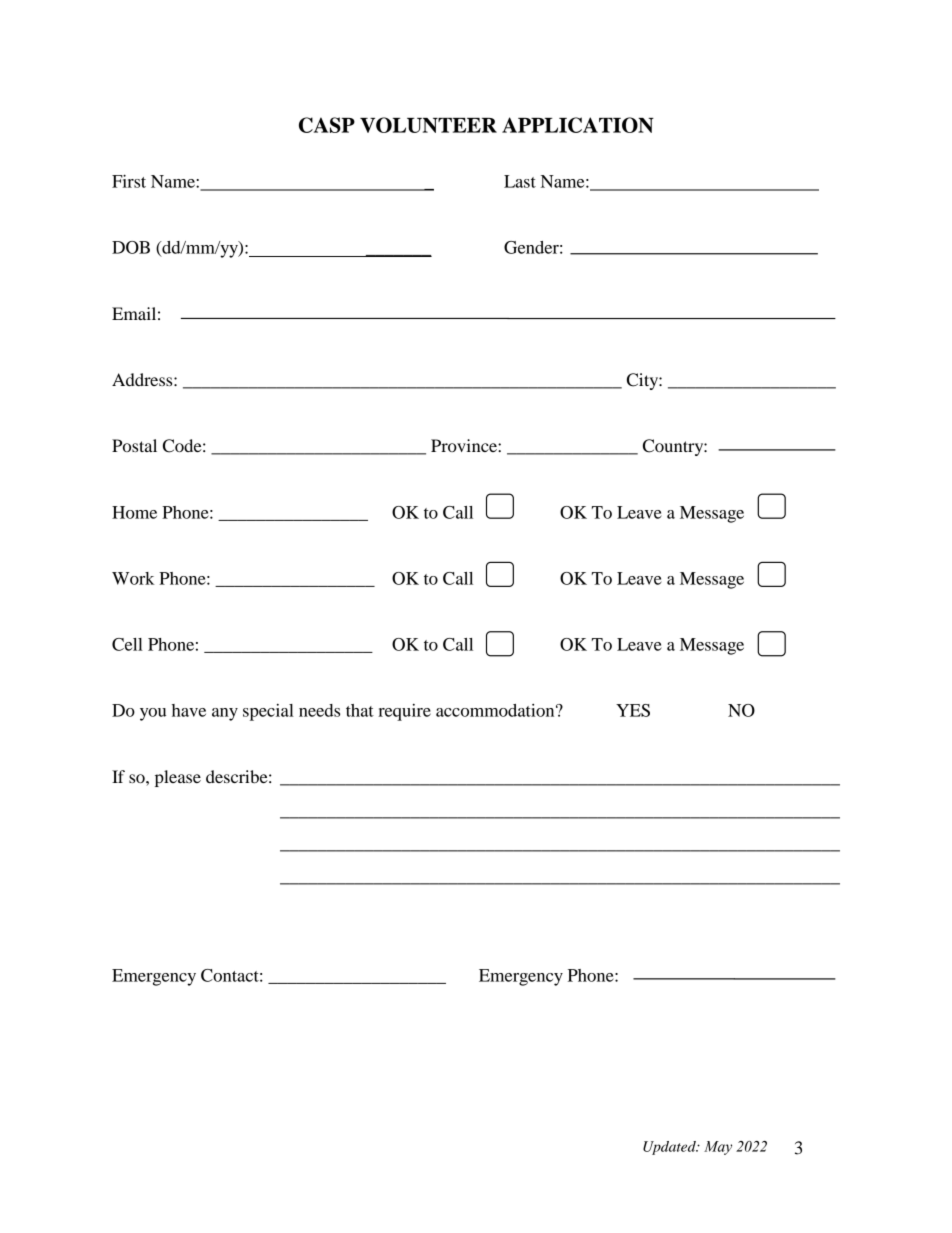  What do you see at coordinates (129, 181) in the page?
I see `First` at bounding box center [129, 181].
